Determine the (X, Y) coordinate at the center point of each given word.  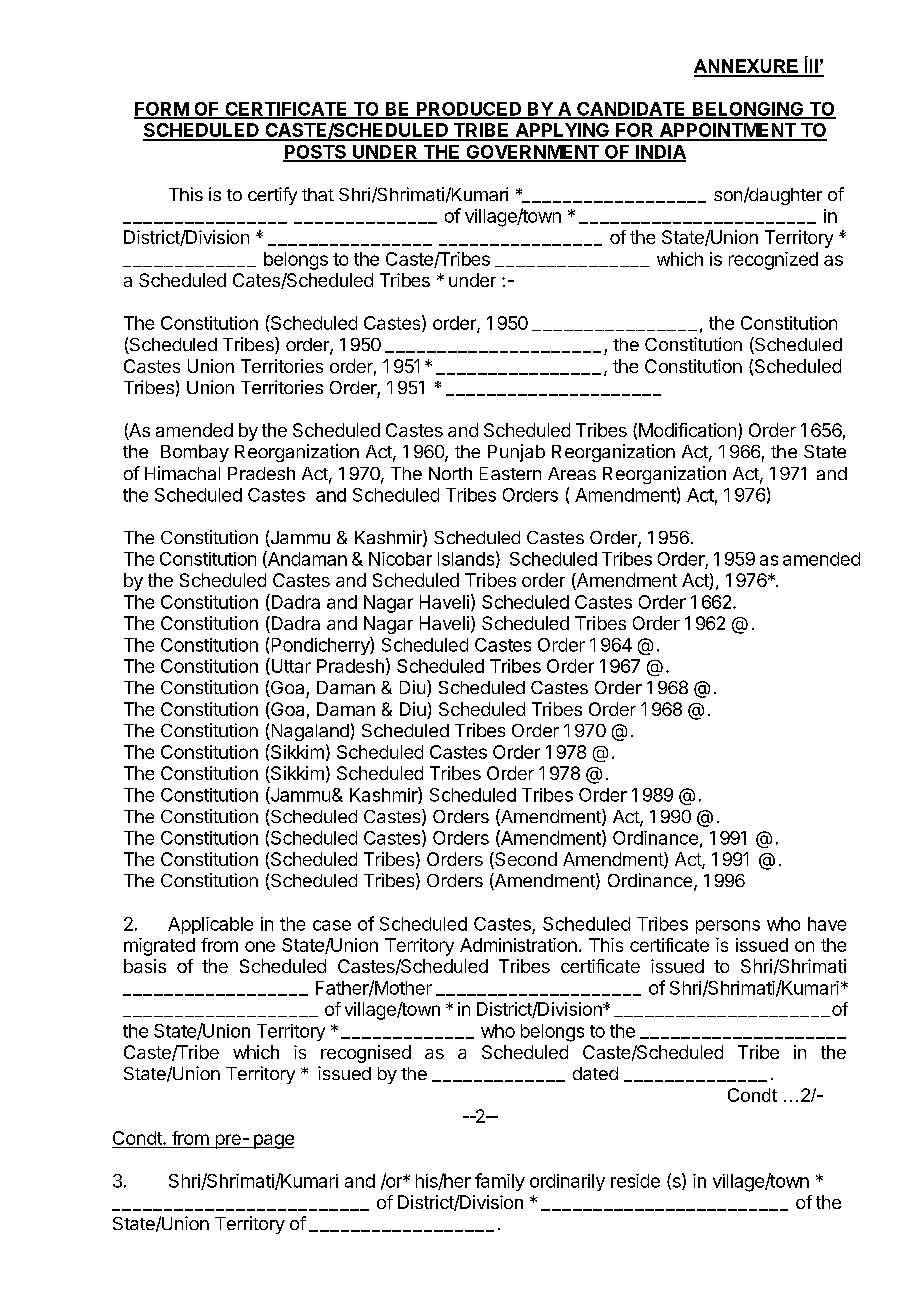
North (450, 473)
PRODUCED (469, 110)
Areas (572, 473)
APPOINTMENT (727, 131)
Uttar (290, 666)
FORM (162, 110)
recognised (366, 1054)
